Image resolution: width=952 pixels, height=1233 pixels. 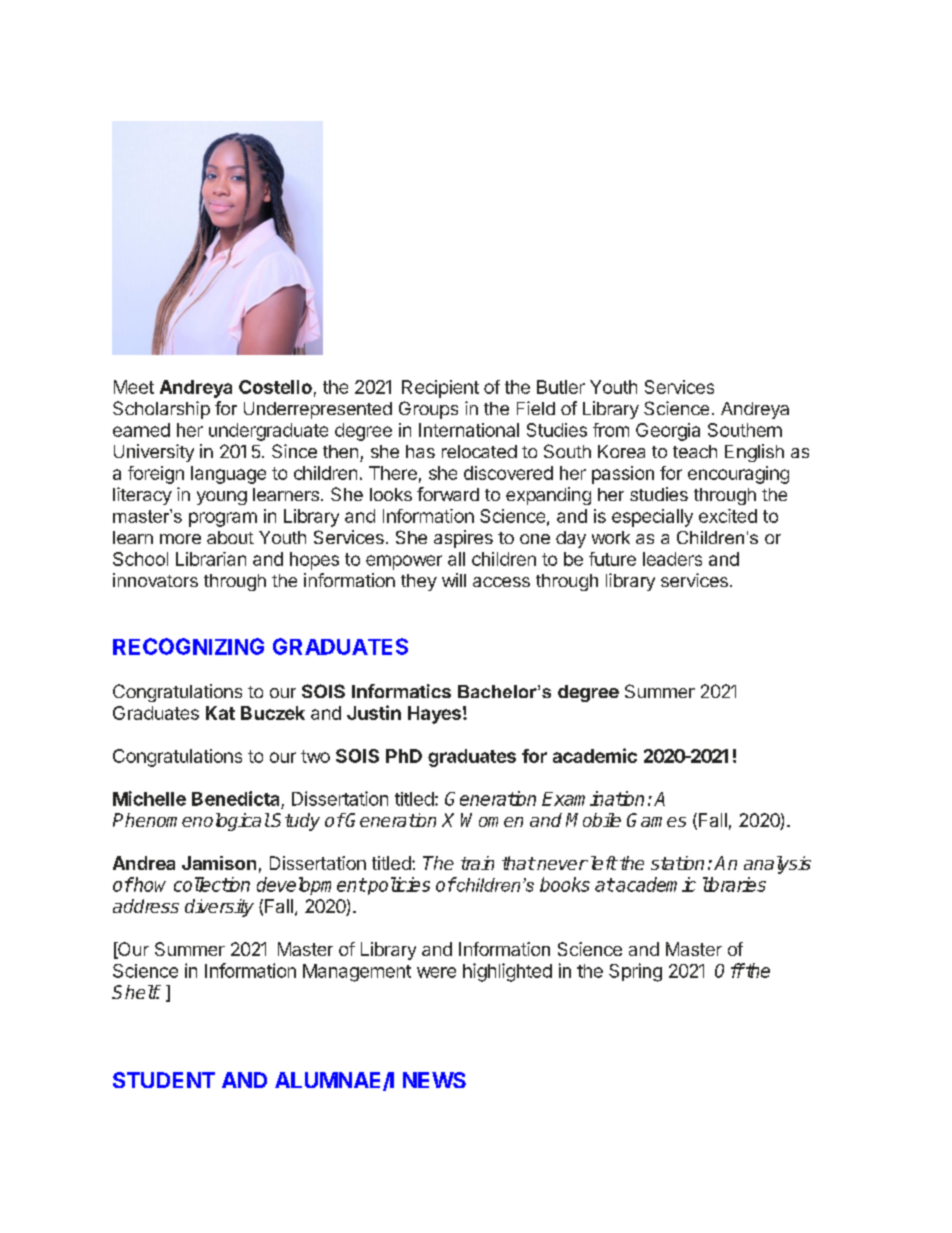 I want to click on Jamison, so click(x=219, y=863).
